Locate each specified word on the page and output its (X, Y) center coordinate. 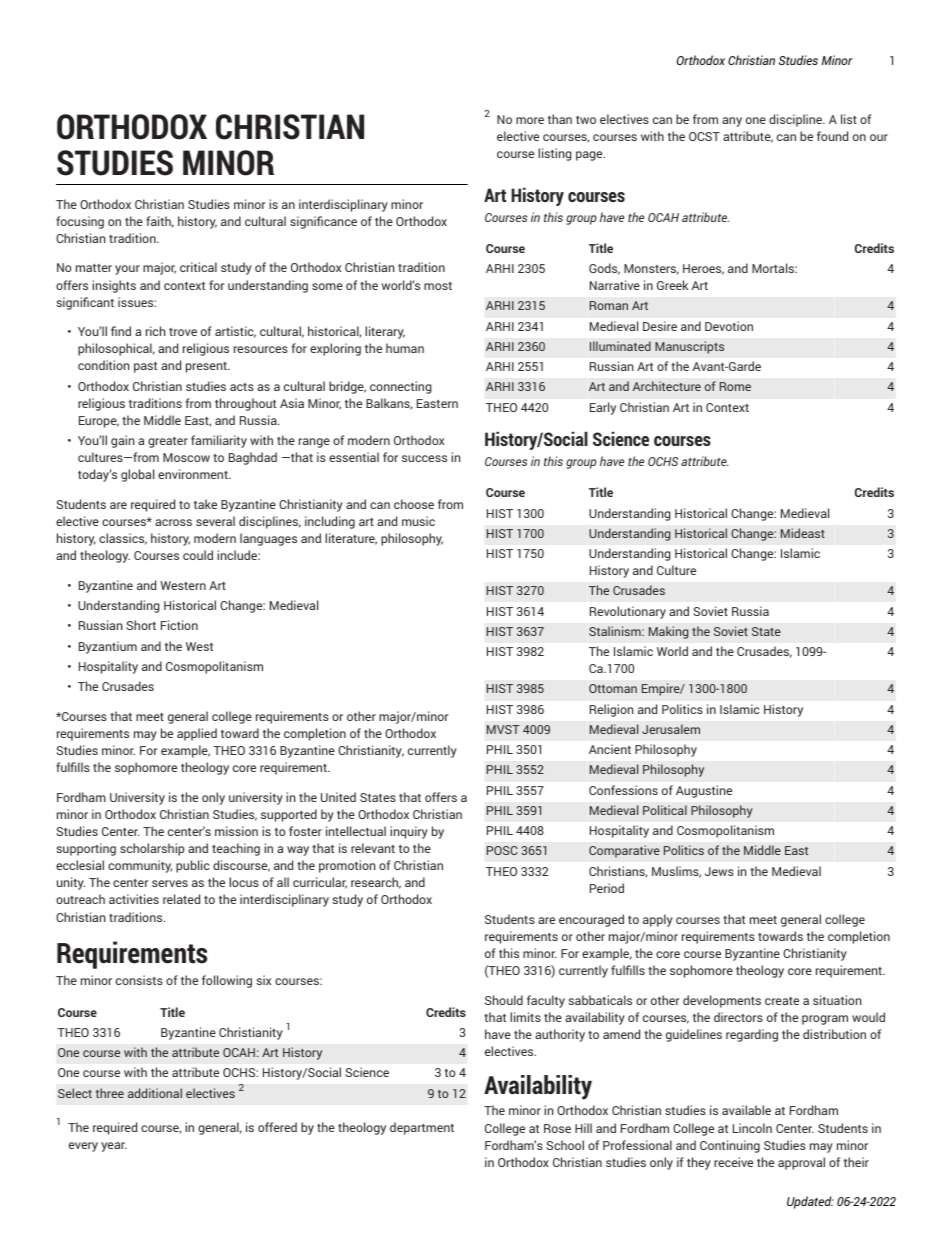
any (732, 122)
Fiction (179, 625)
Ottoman (613, 688)
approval (801, 1163)
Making (668, 632)
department (422, 1128)
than (560, 119)
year (113, 1147)
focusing (80, 222)
